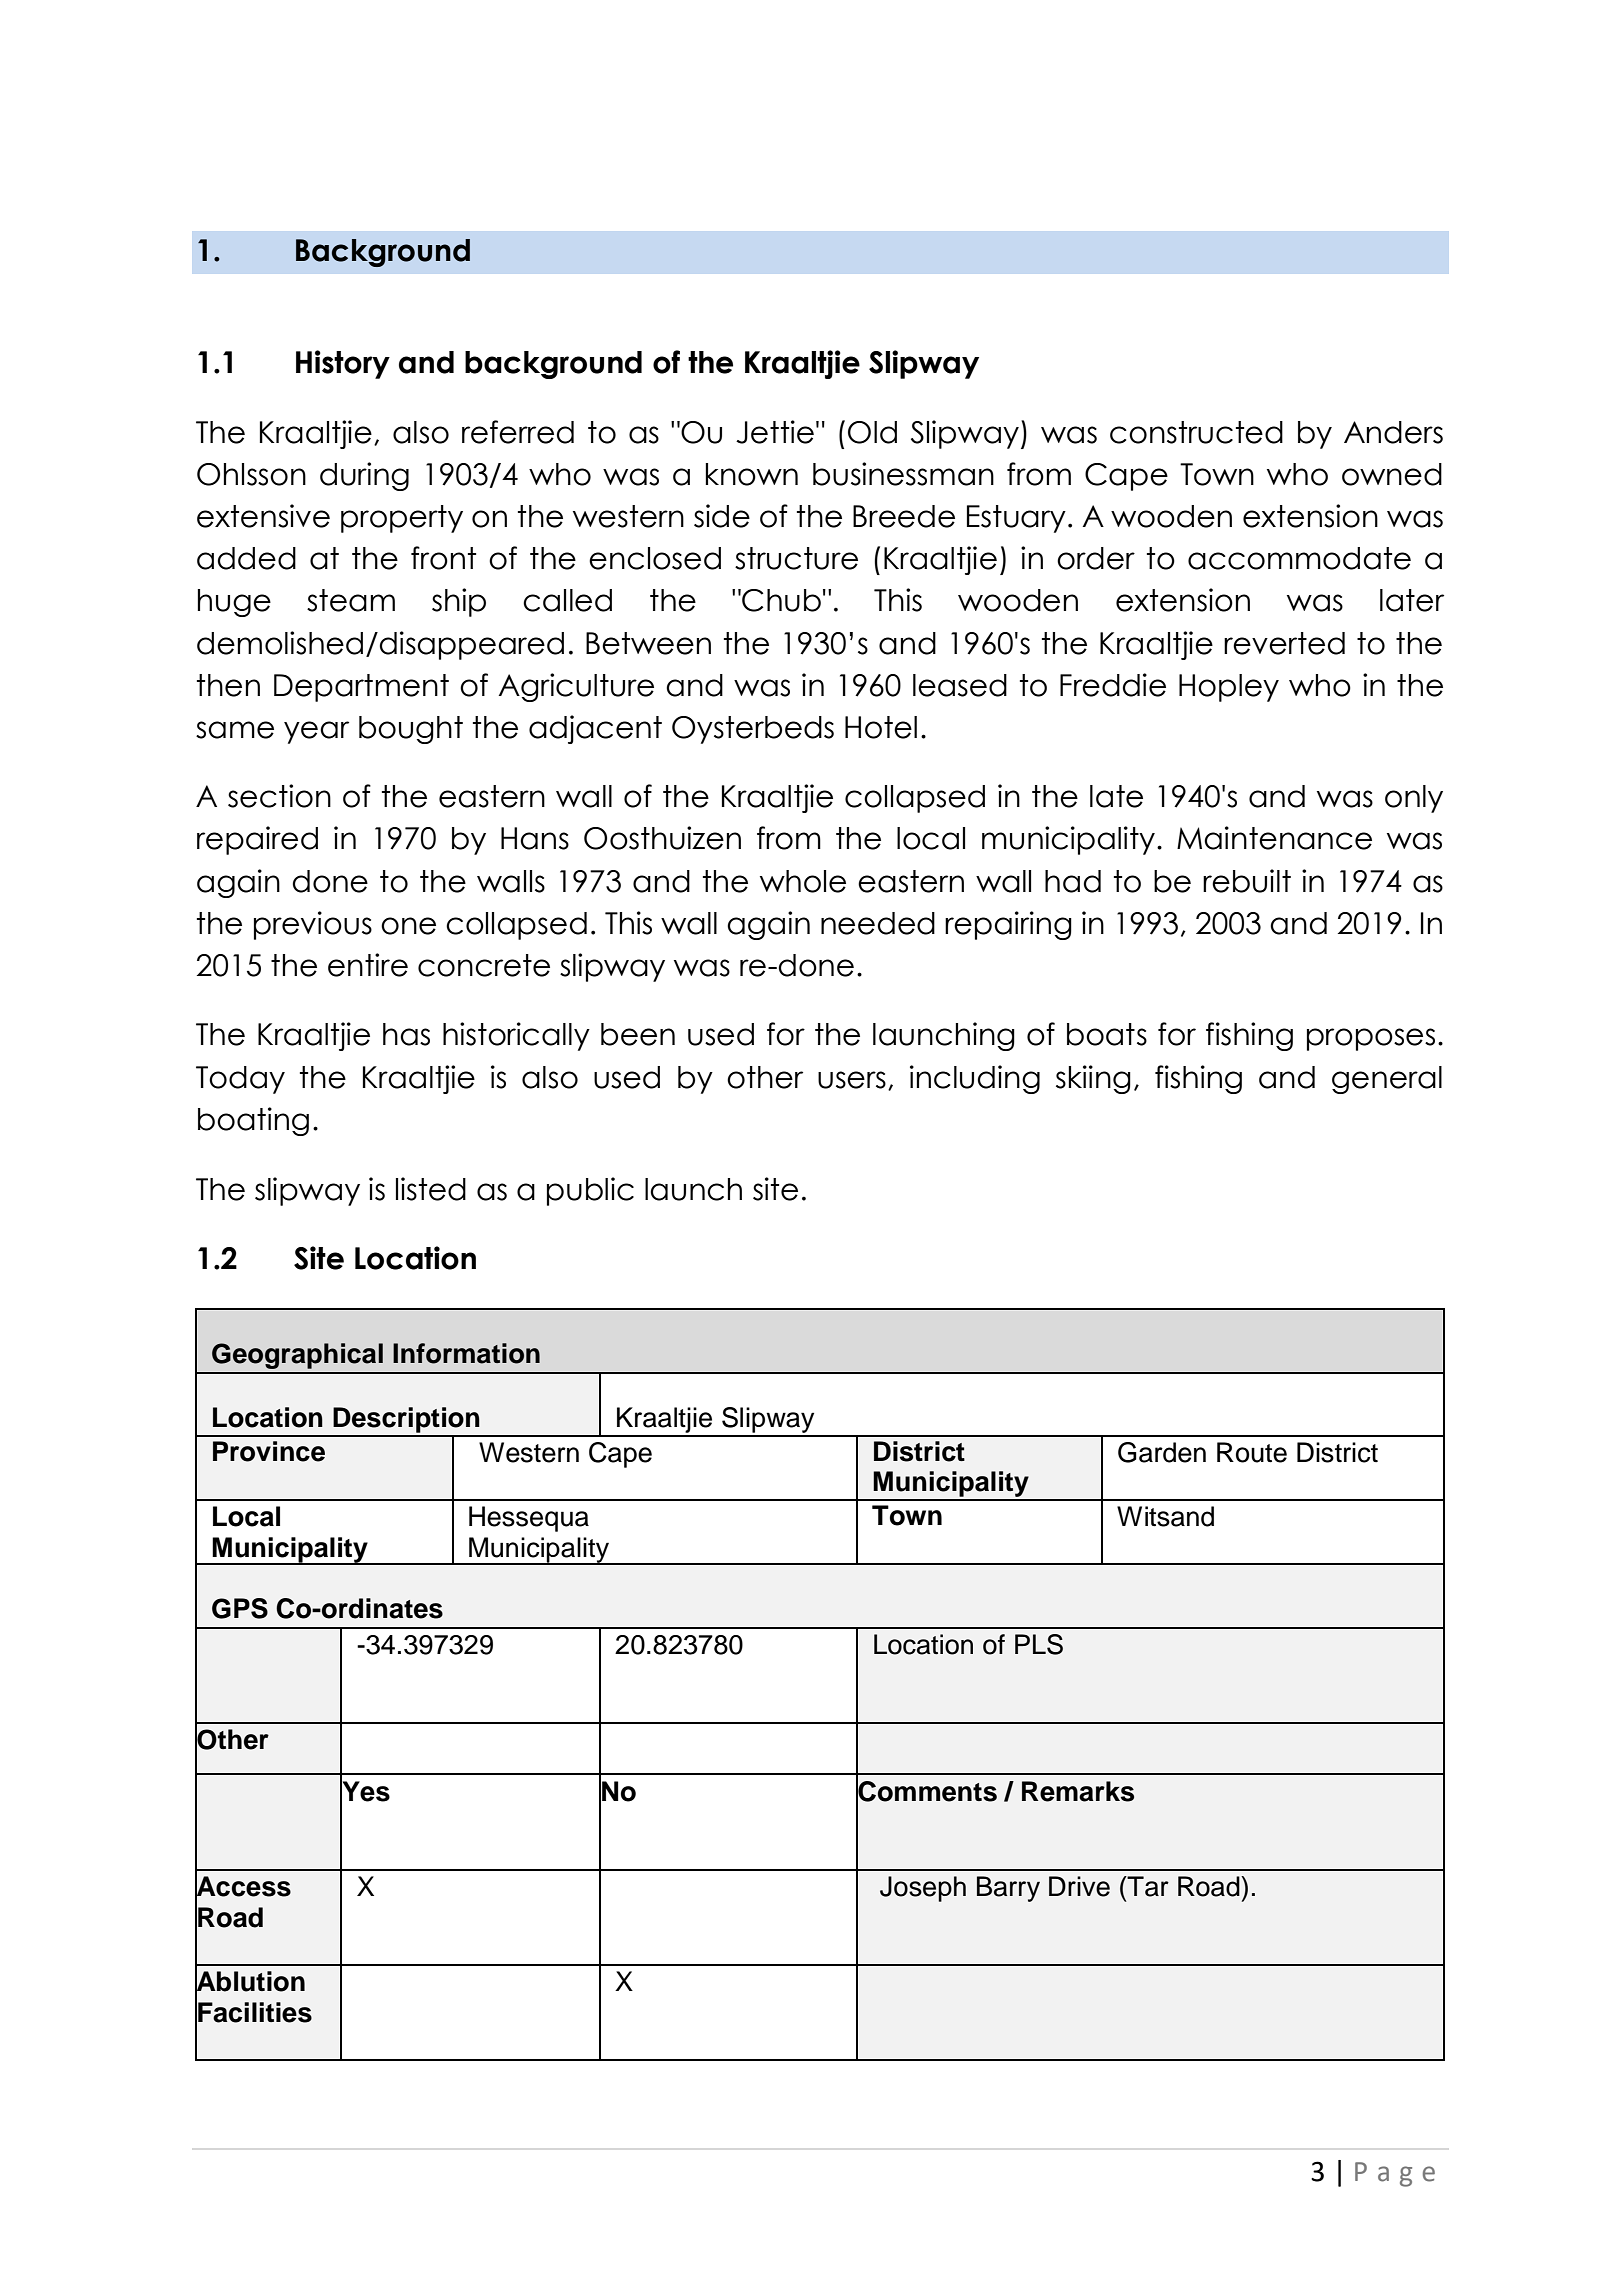 The image size is (1619, 2290). I want to click on Old, so click(872, 432).
